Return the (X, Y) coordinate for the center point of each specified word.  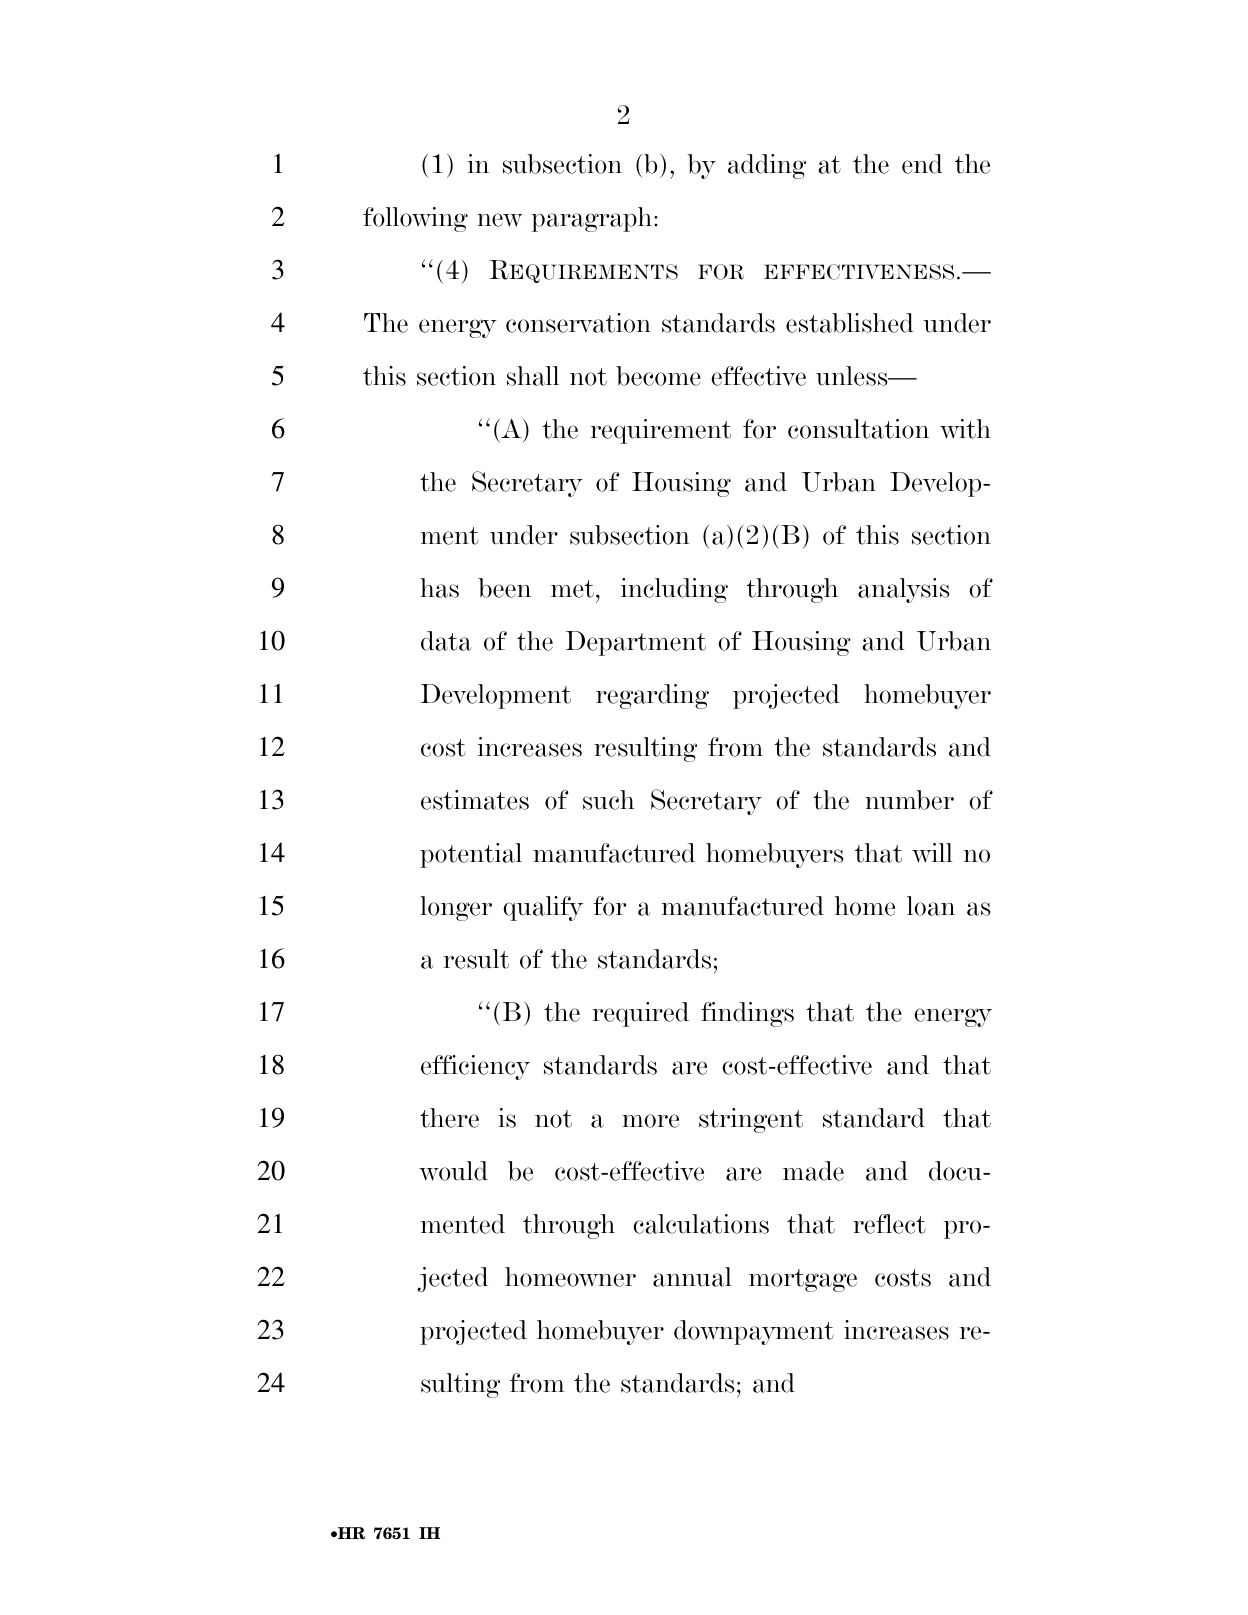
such (609, 800)
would (453, 1171)
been (504, 588)
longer (456, 908)
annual (692, 1277)
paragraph (593, 219)
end (922, 164)
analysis (904, 590)
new (499, 220)
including (674, 590)
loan (931, 906)
